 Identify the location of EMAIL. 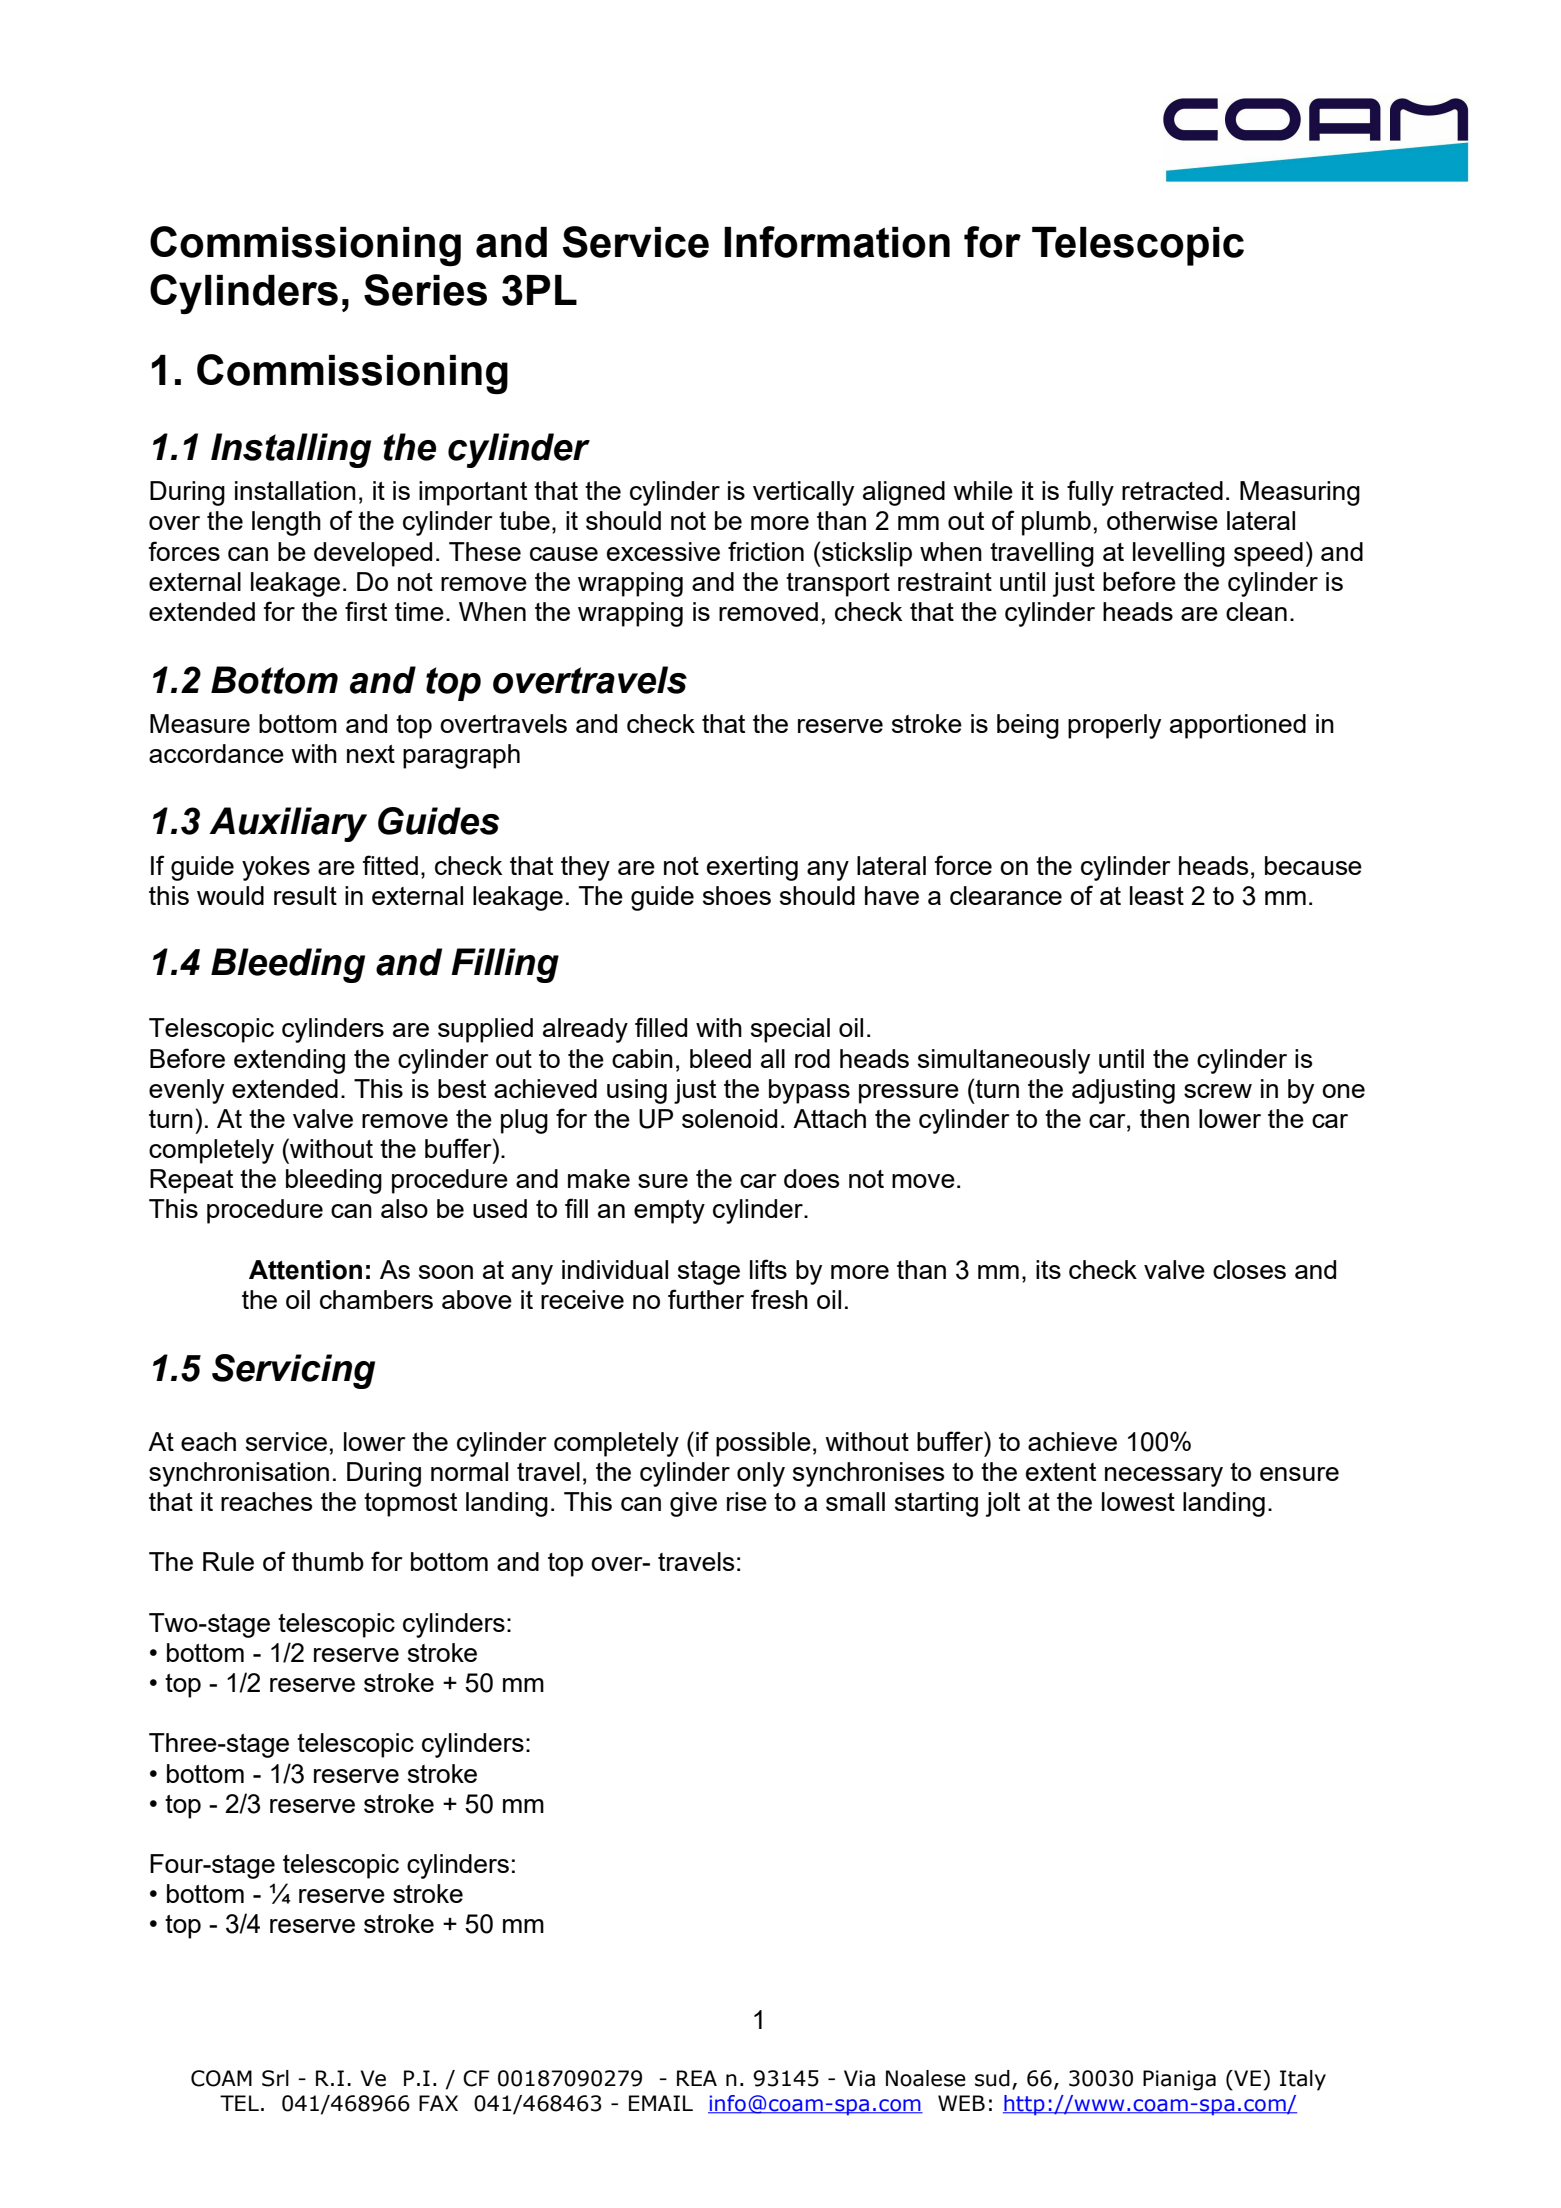
(661, 2103).
